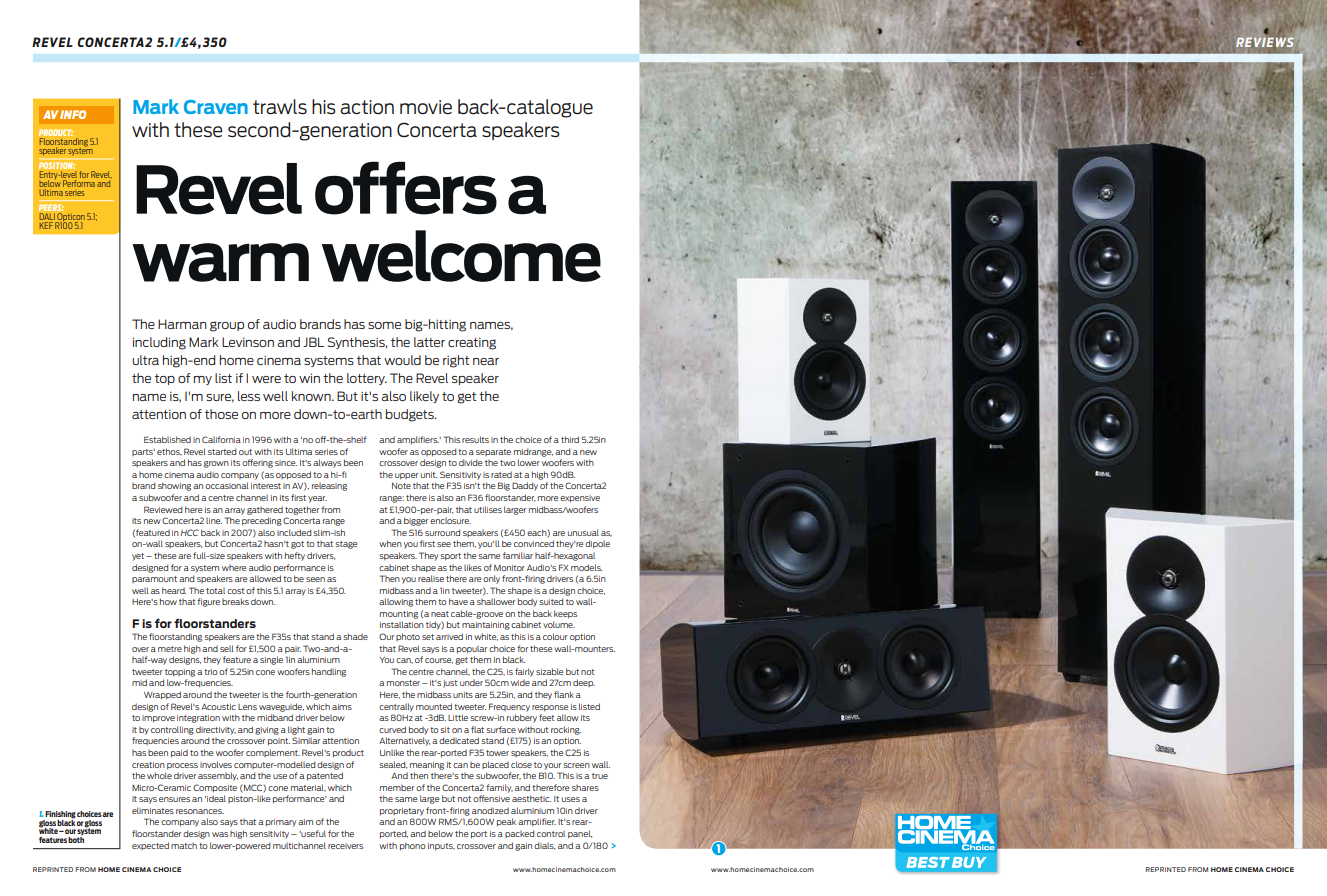 This page has height=896, width=1327. Describe the element at coordinates (600, 776) in the page. I see `true` at that location.
